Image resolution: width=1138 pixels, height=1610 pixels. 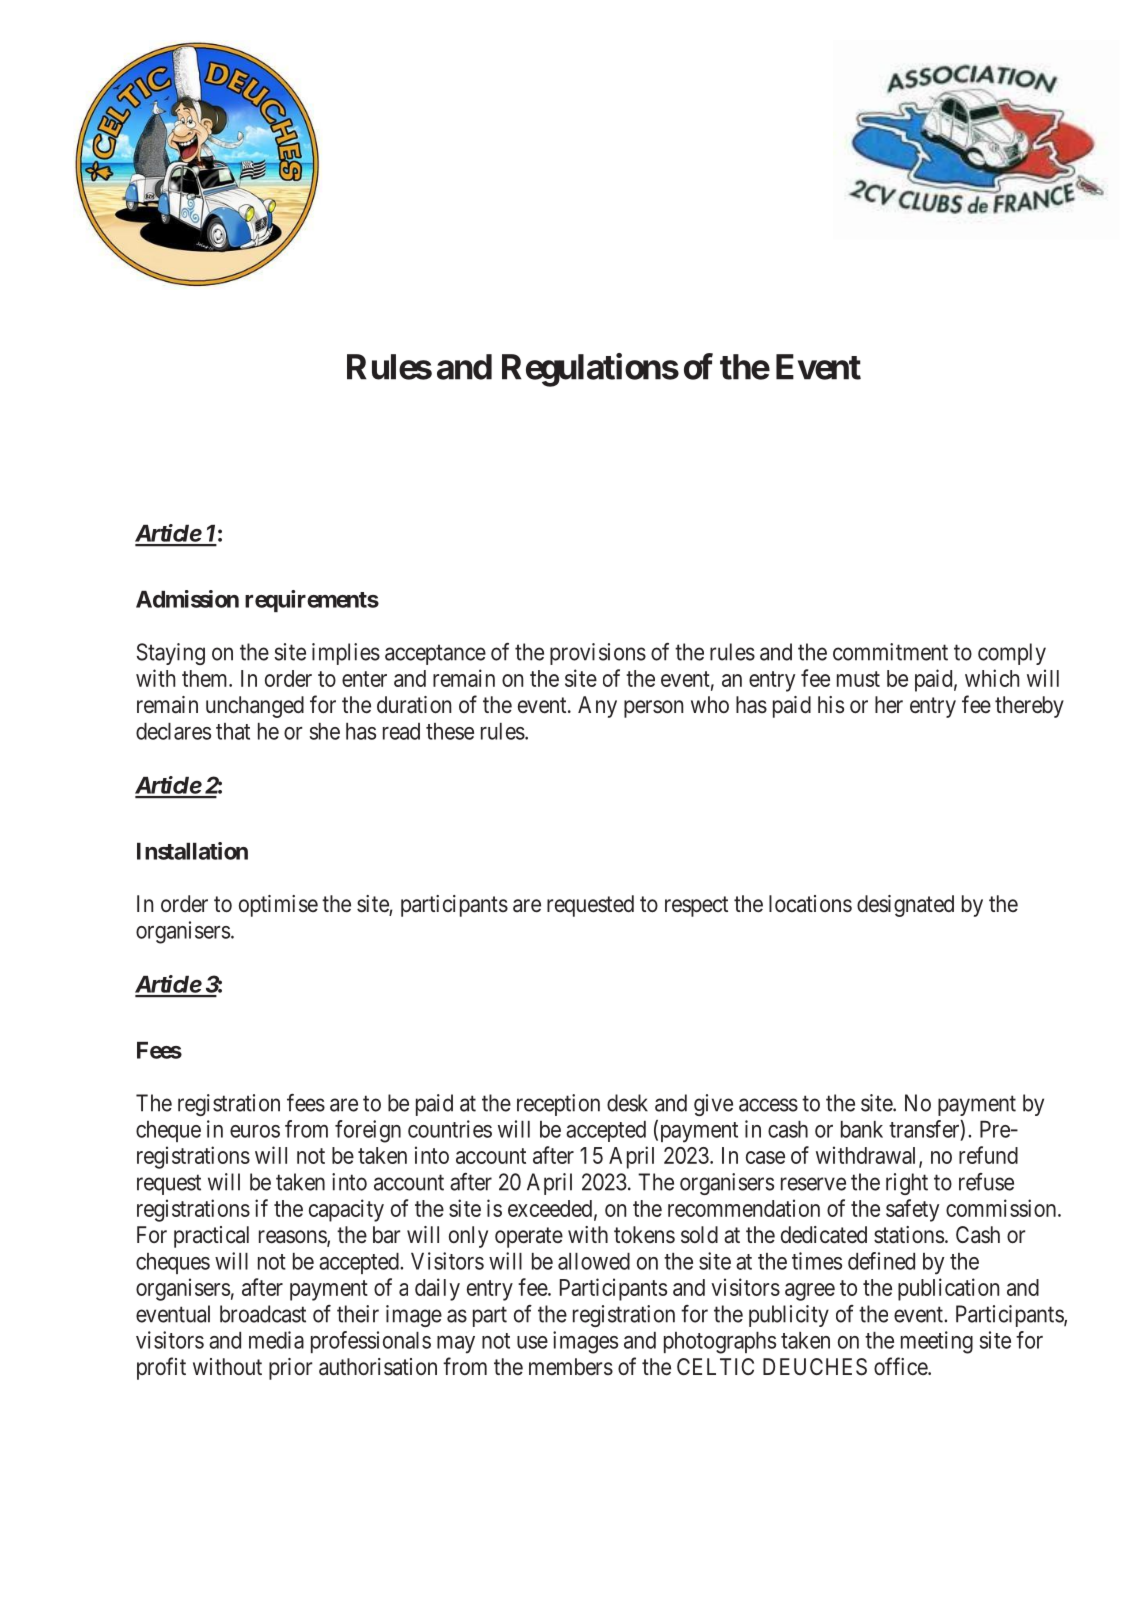 What do you see at coordinates (255, 1131) in the document?
I see `euros` at bounding box center [255, 1131].
